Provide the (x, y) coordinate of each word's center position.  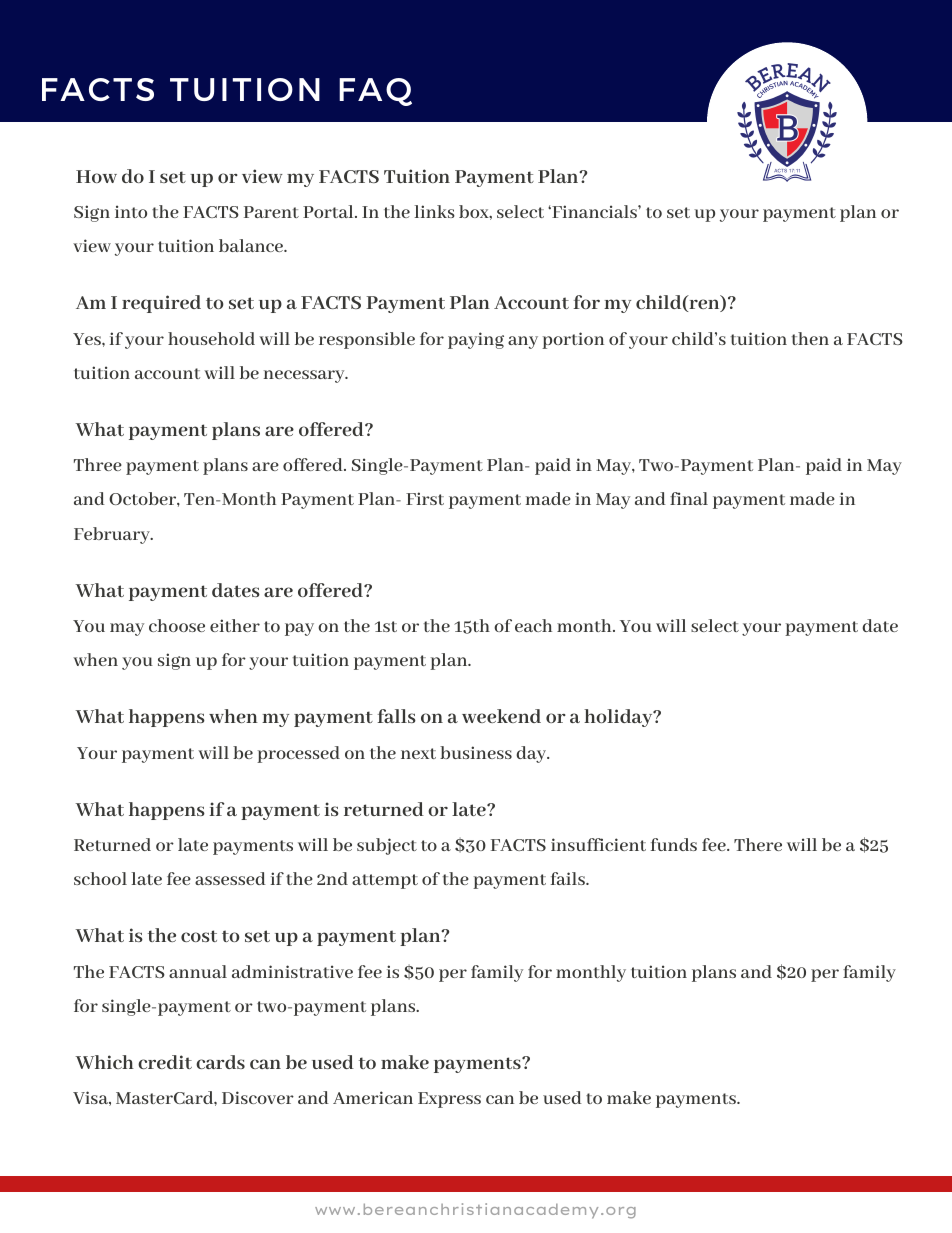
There (758, 844)
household (211, 338)
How (96, 176)
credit (165, 1062)
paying (476, 340)
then (810, 338)
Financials (594, 211)
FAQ (375, 92)
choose (177, 625)
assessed (230, 878)
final (689, 498)
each (533, 625)
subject (387, 846)
